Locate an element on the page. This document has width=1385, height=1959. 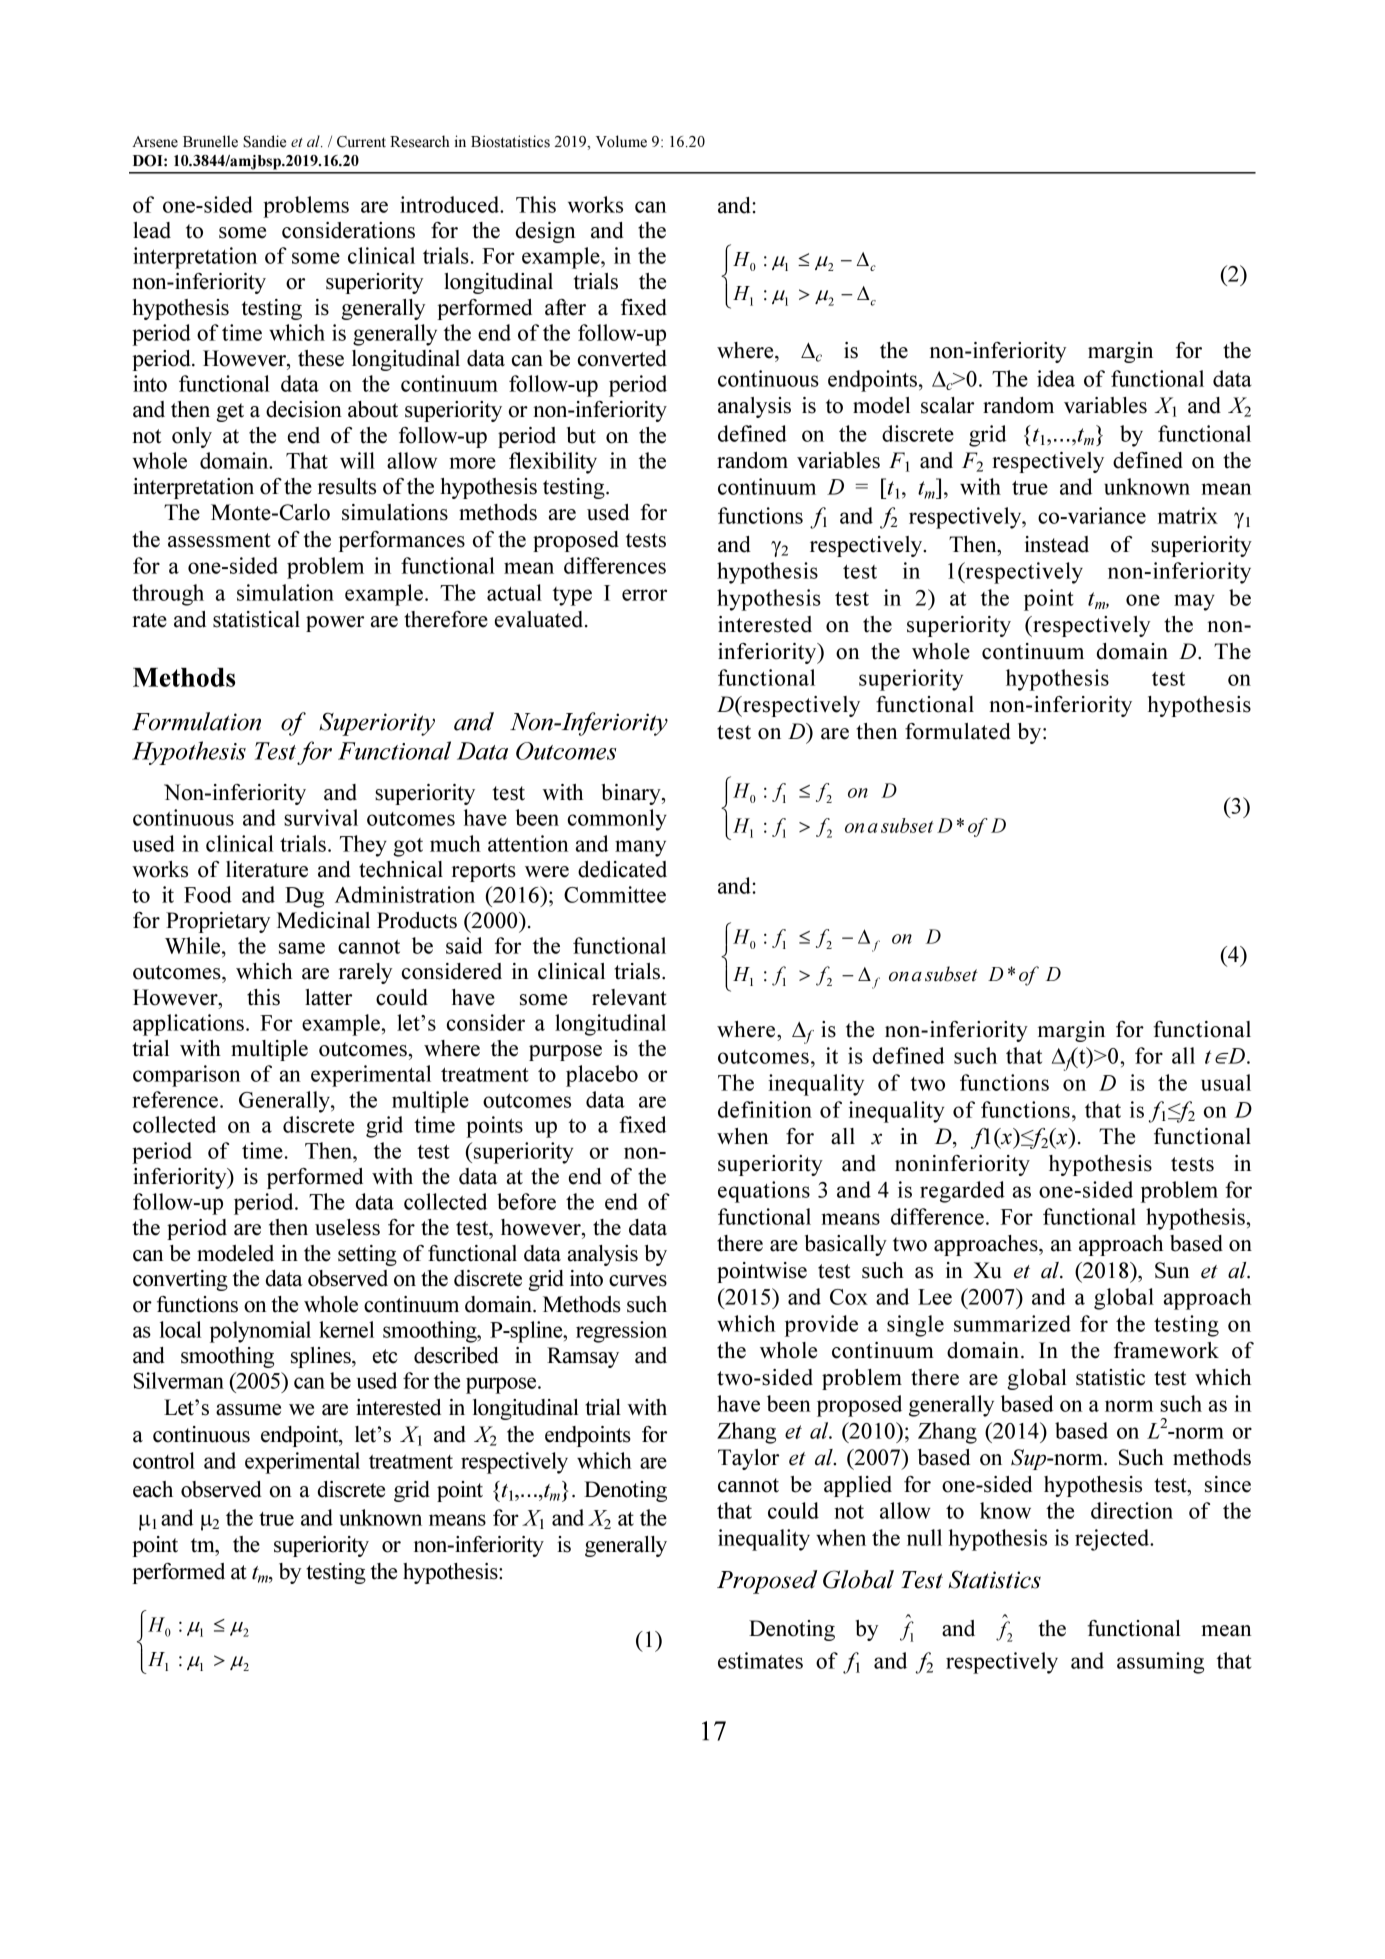
each is located at coordinates (153, 1489).
